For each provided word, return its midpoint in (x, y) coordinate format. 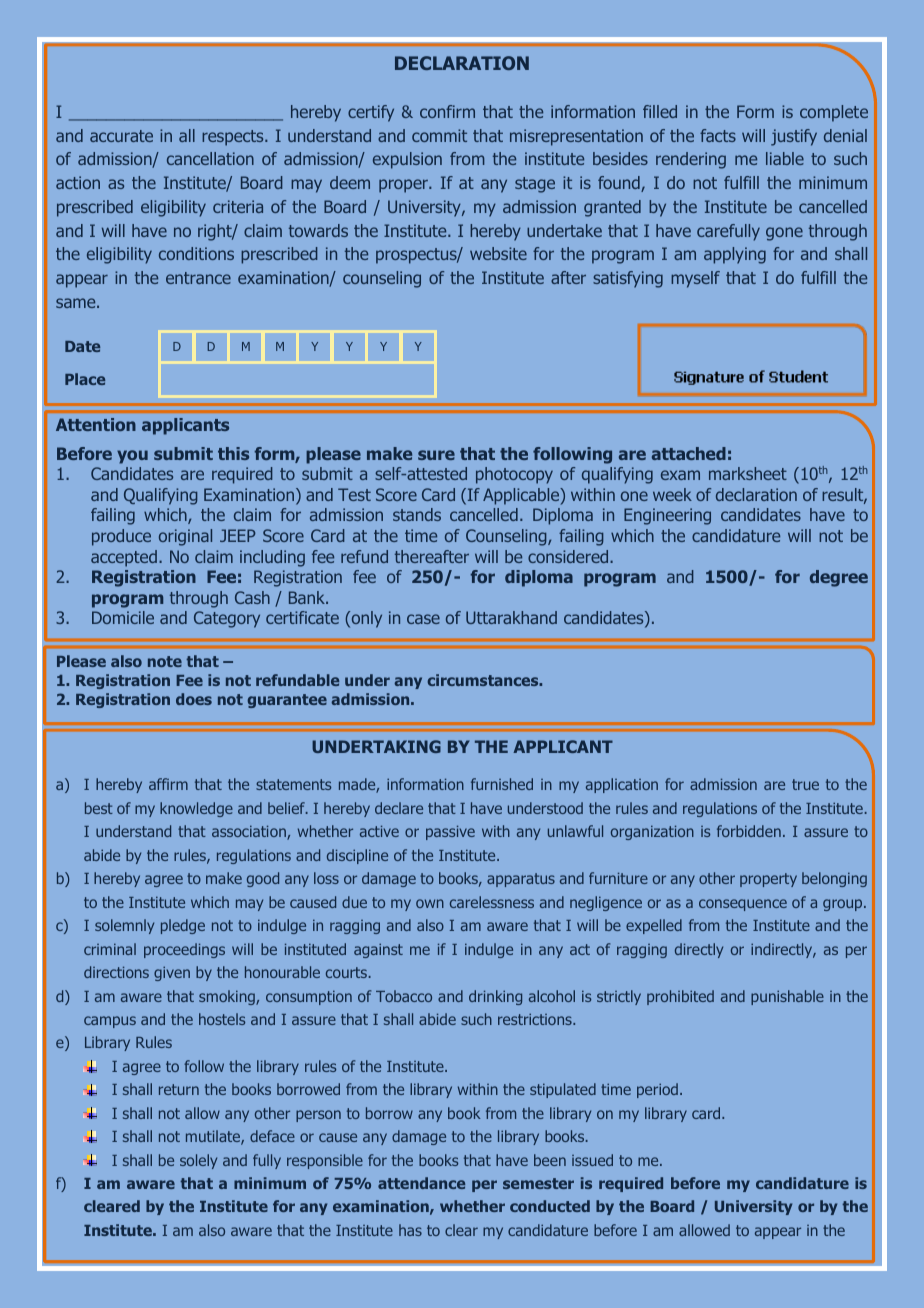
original (185, 537)
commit (439, 135)
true (805, 784)
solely (198, 1161)
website (498, 253)
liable (785, 158)
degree (839, 578)
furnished (502, 784)
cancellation (210, 158)
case (423, 619)
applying (735, 255)
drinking (495, 997)
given (172, 973)
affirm (168, 784)
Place (85, 379)
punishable (787, 997)
